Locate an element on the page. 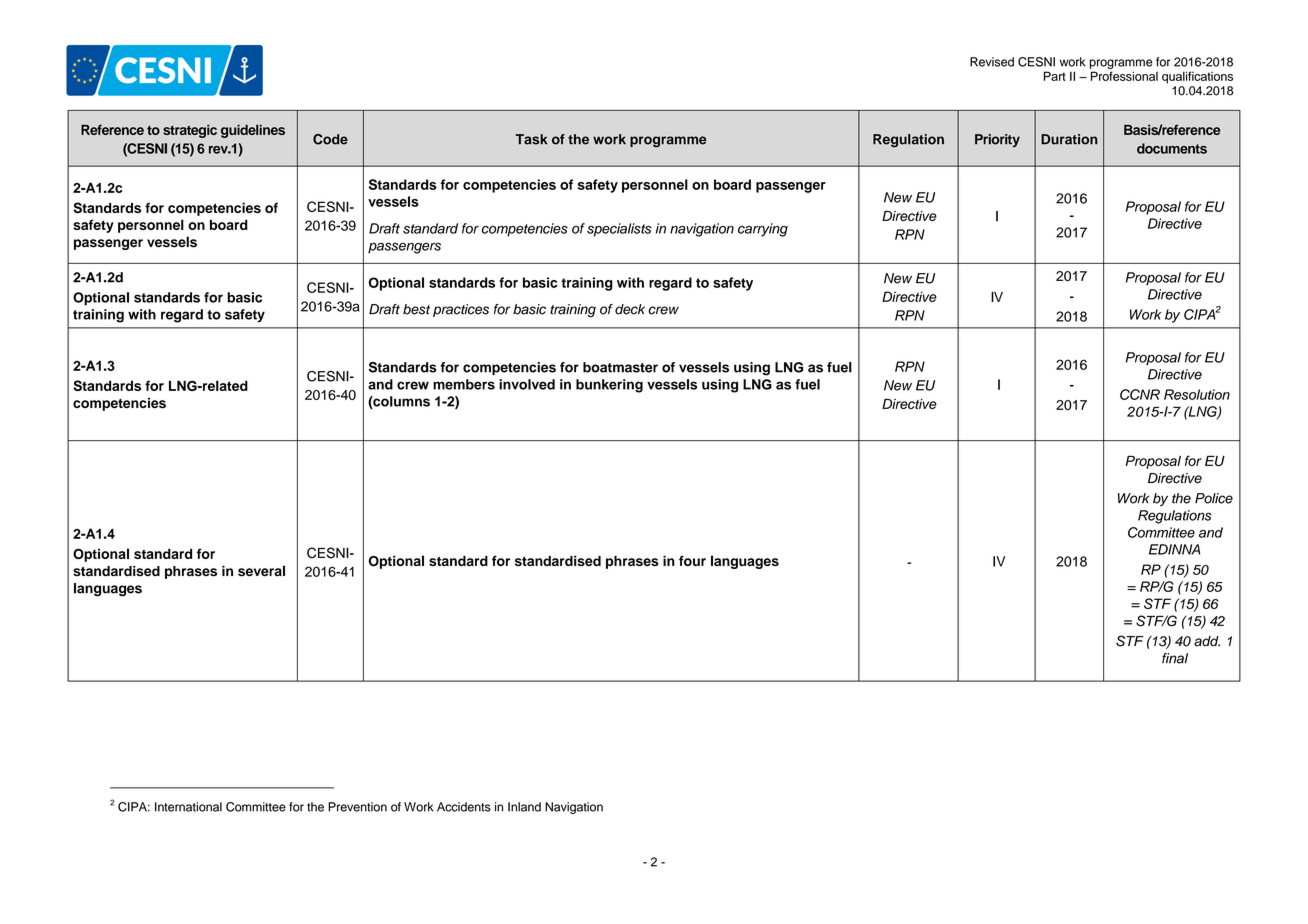  guidelines is located at coordinates (253, 131).
